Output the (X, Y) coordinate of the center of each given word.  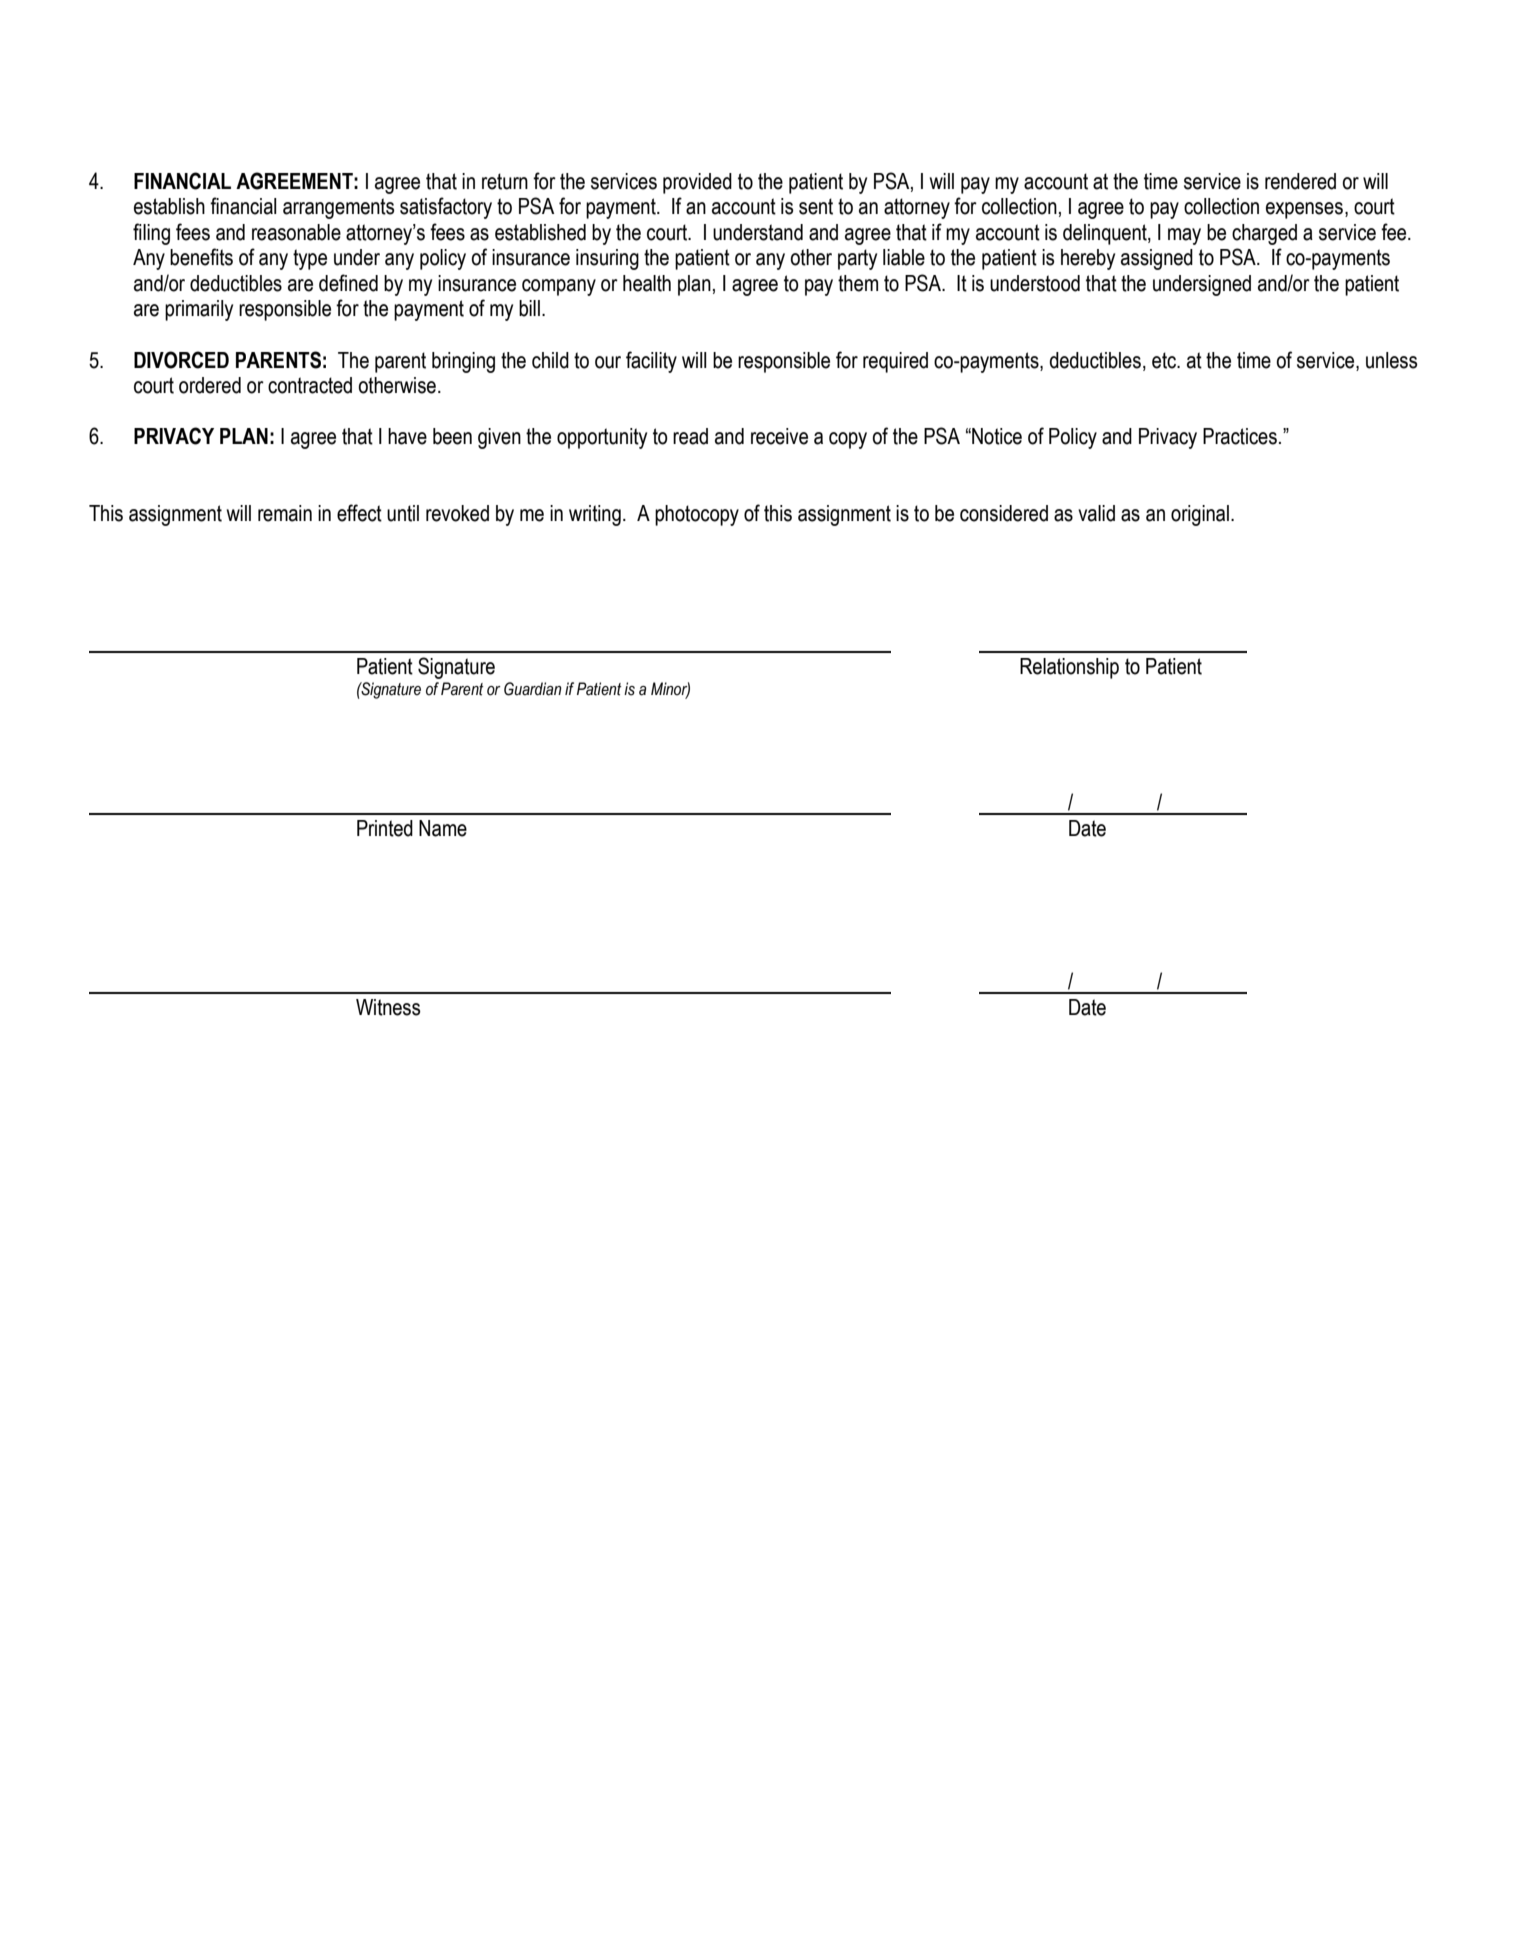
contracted (310, 385)
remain (285, 513)
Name (443, 828)
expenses (1304, 210)
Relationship (1069, 668)
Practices (1240, 436)
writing (595, 515)
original (1200, 515)
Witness (388, 1007)
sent (816, 206)
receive (779, 436)
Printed (385, 828)
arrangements (338, 208)
